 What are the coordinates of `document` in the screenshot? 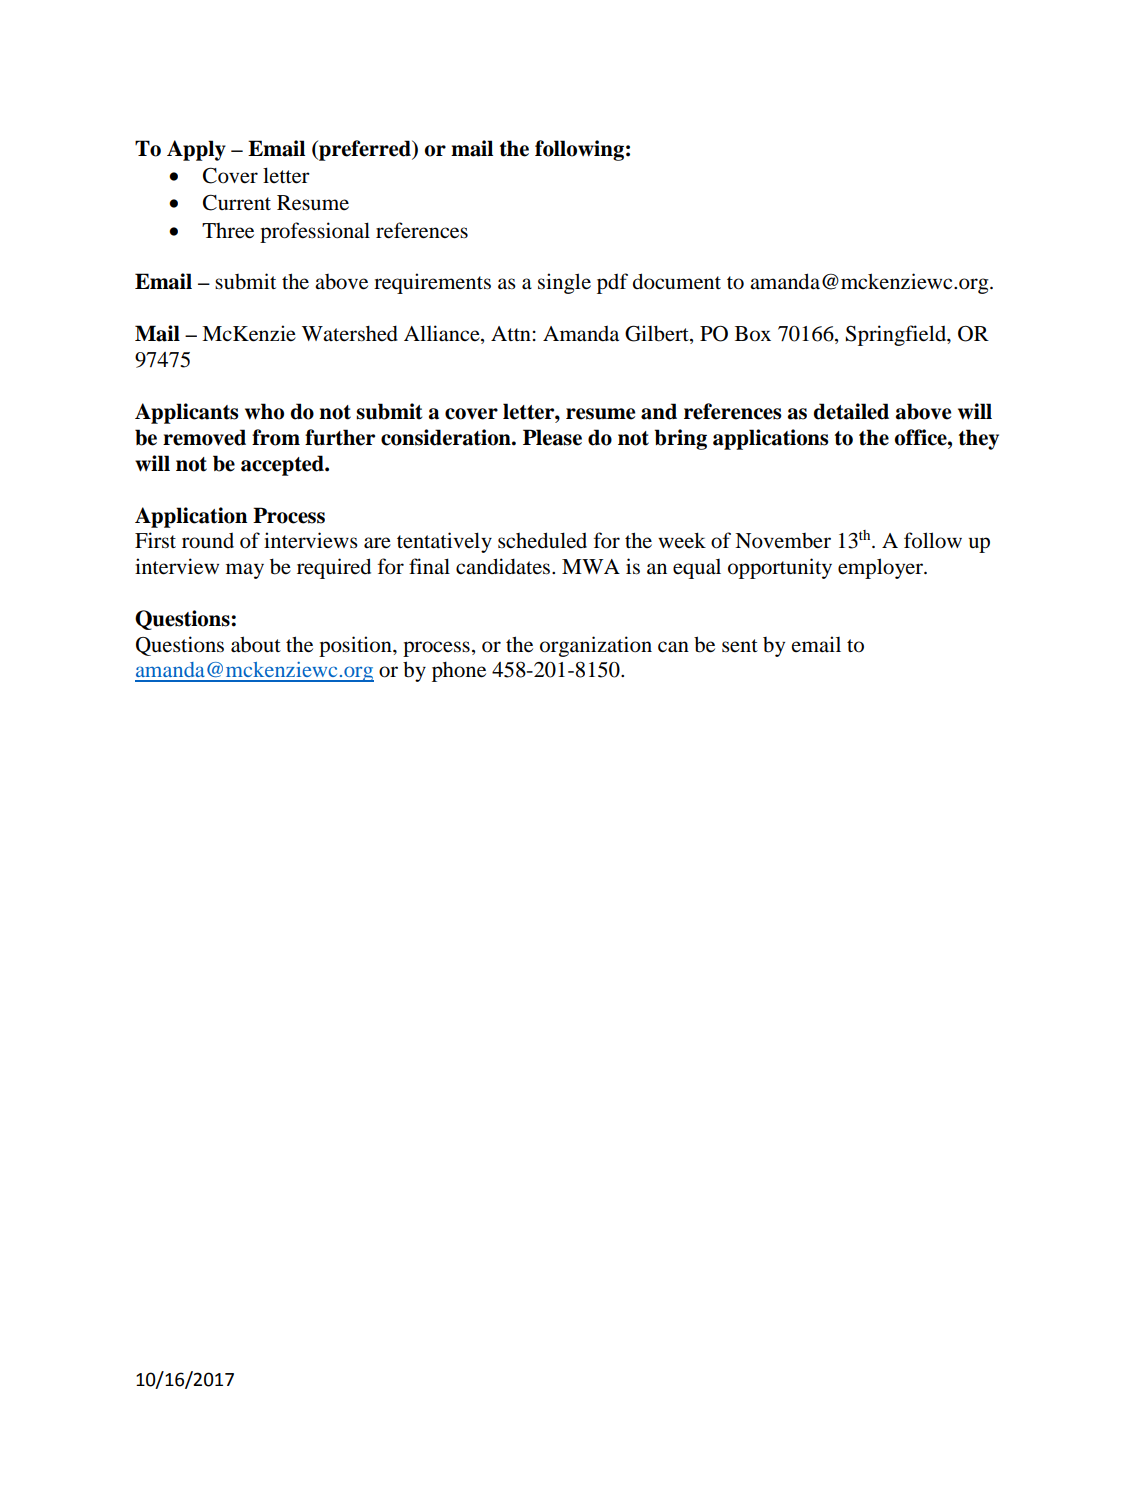 It's located at (677, 281).
